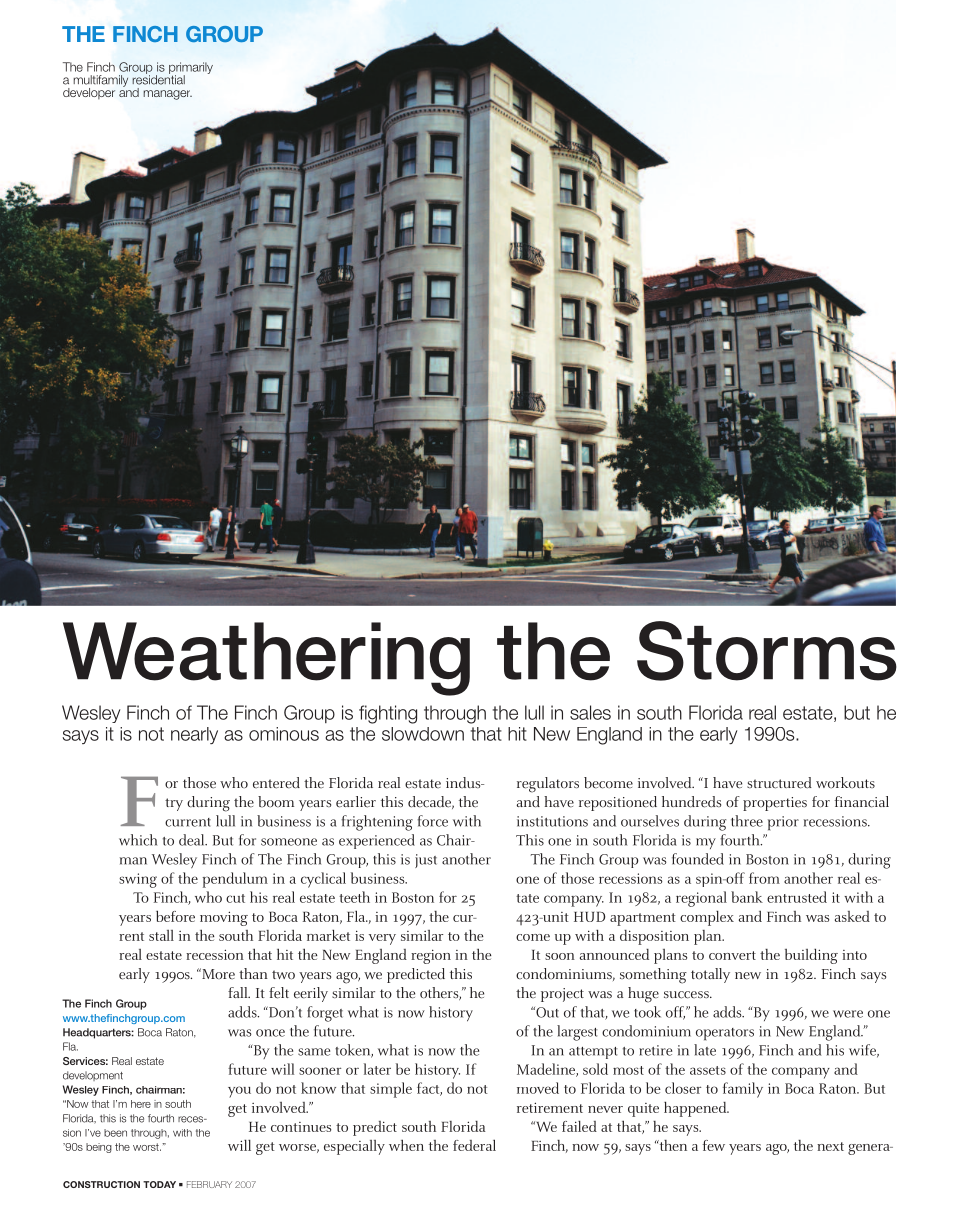 The image size is (959, 1232). I want to click on Storms, so click(767, 651).
